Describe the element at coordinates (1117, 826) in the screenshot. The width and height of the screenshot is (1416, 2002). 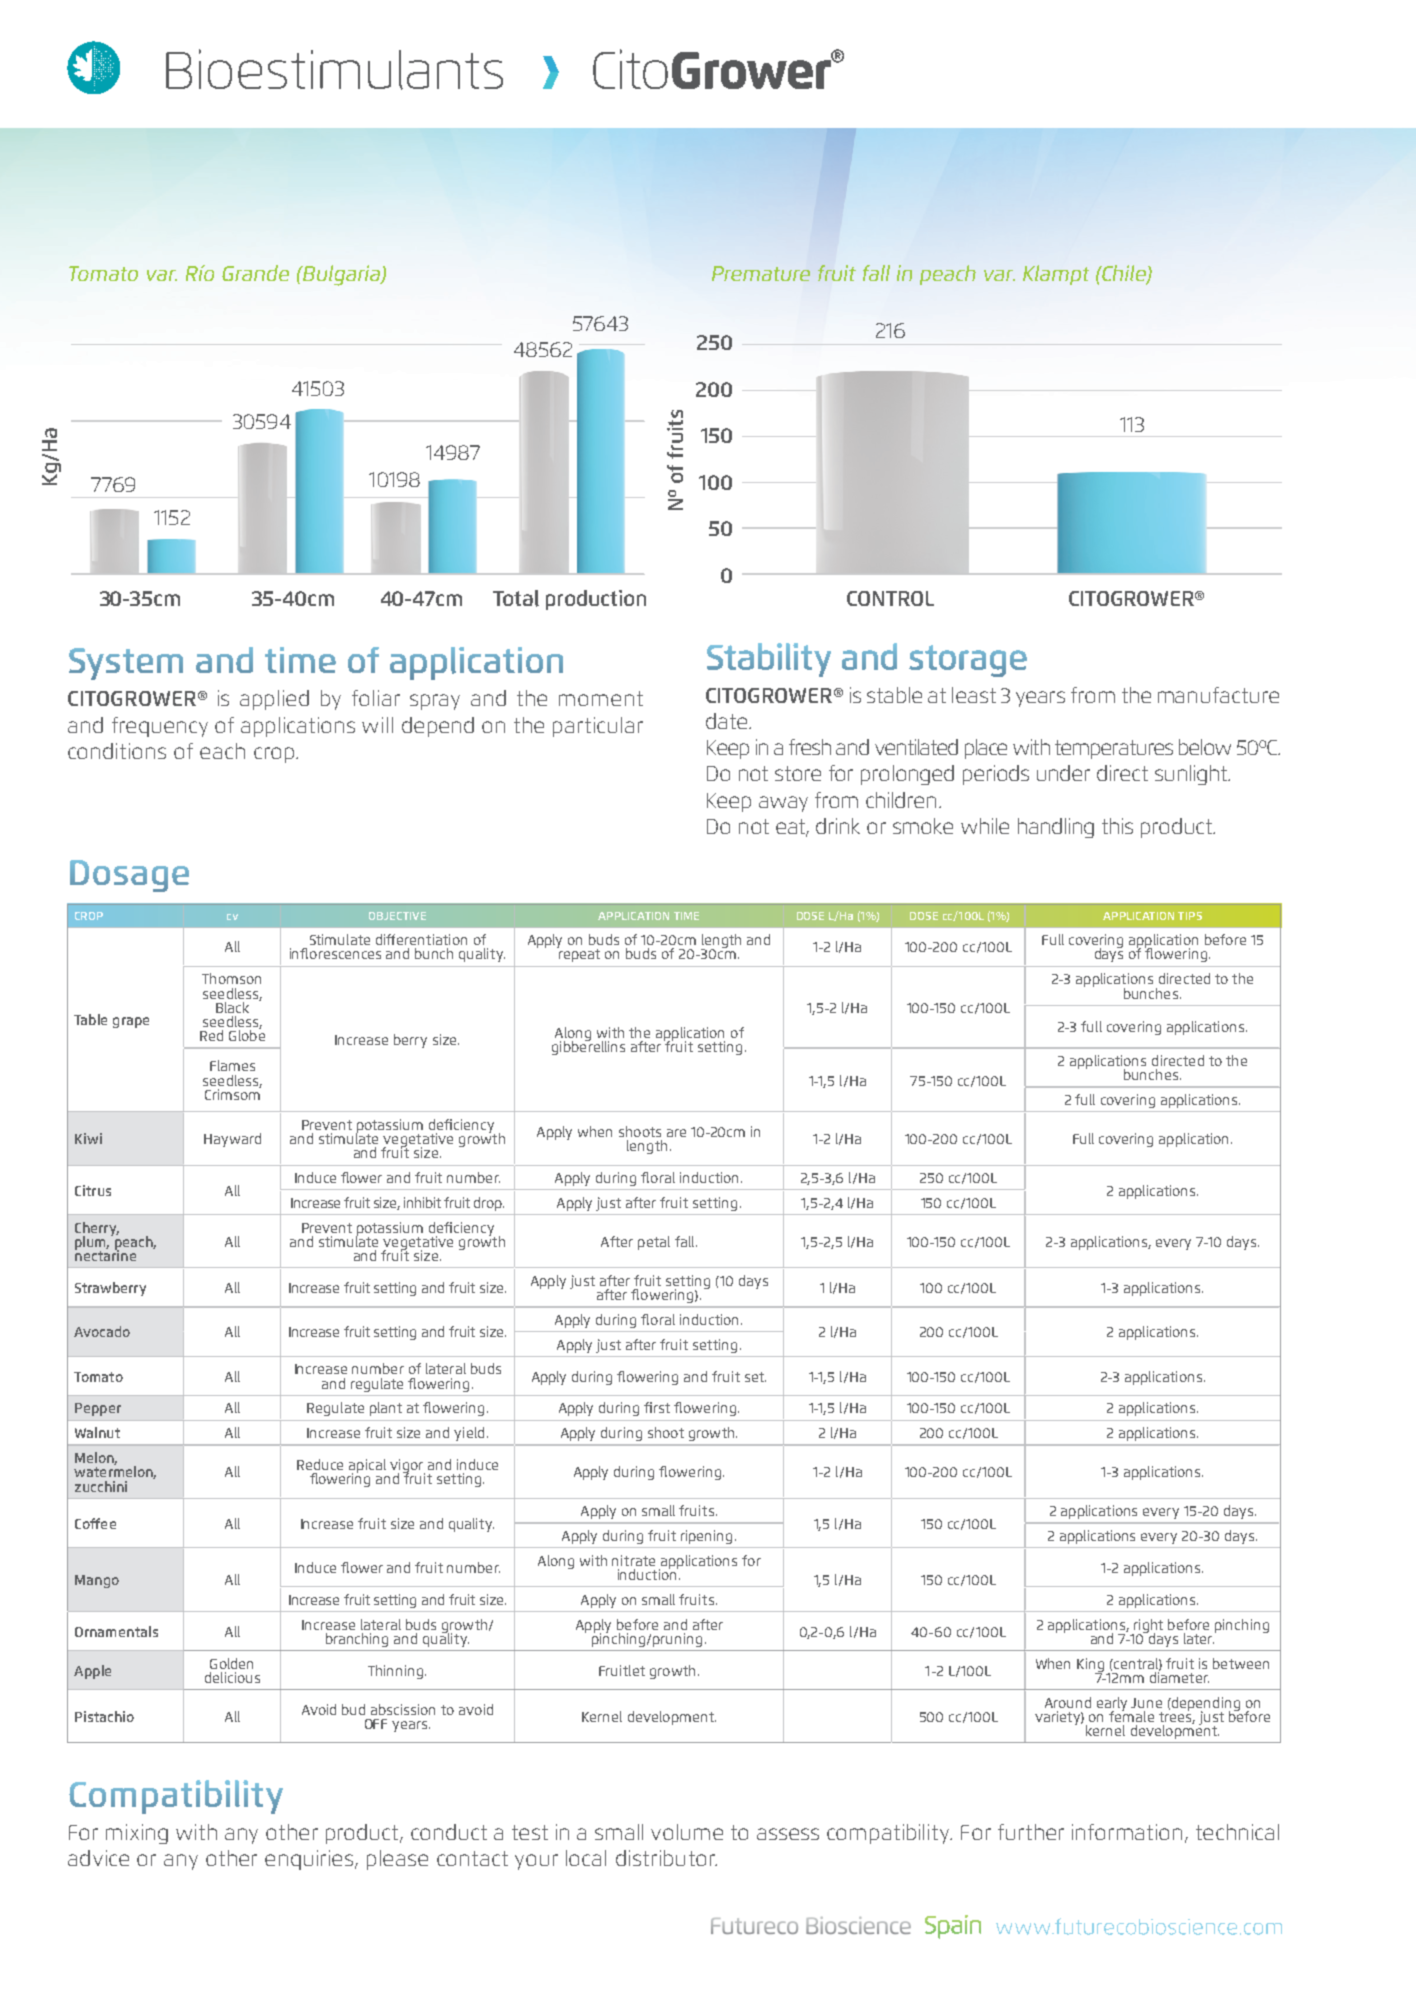
I see `this` at that location.
